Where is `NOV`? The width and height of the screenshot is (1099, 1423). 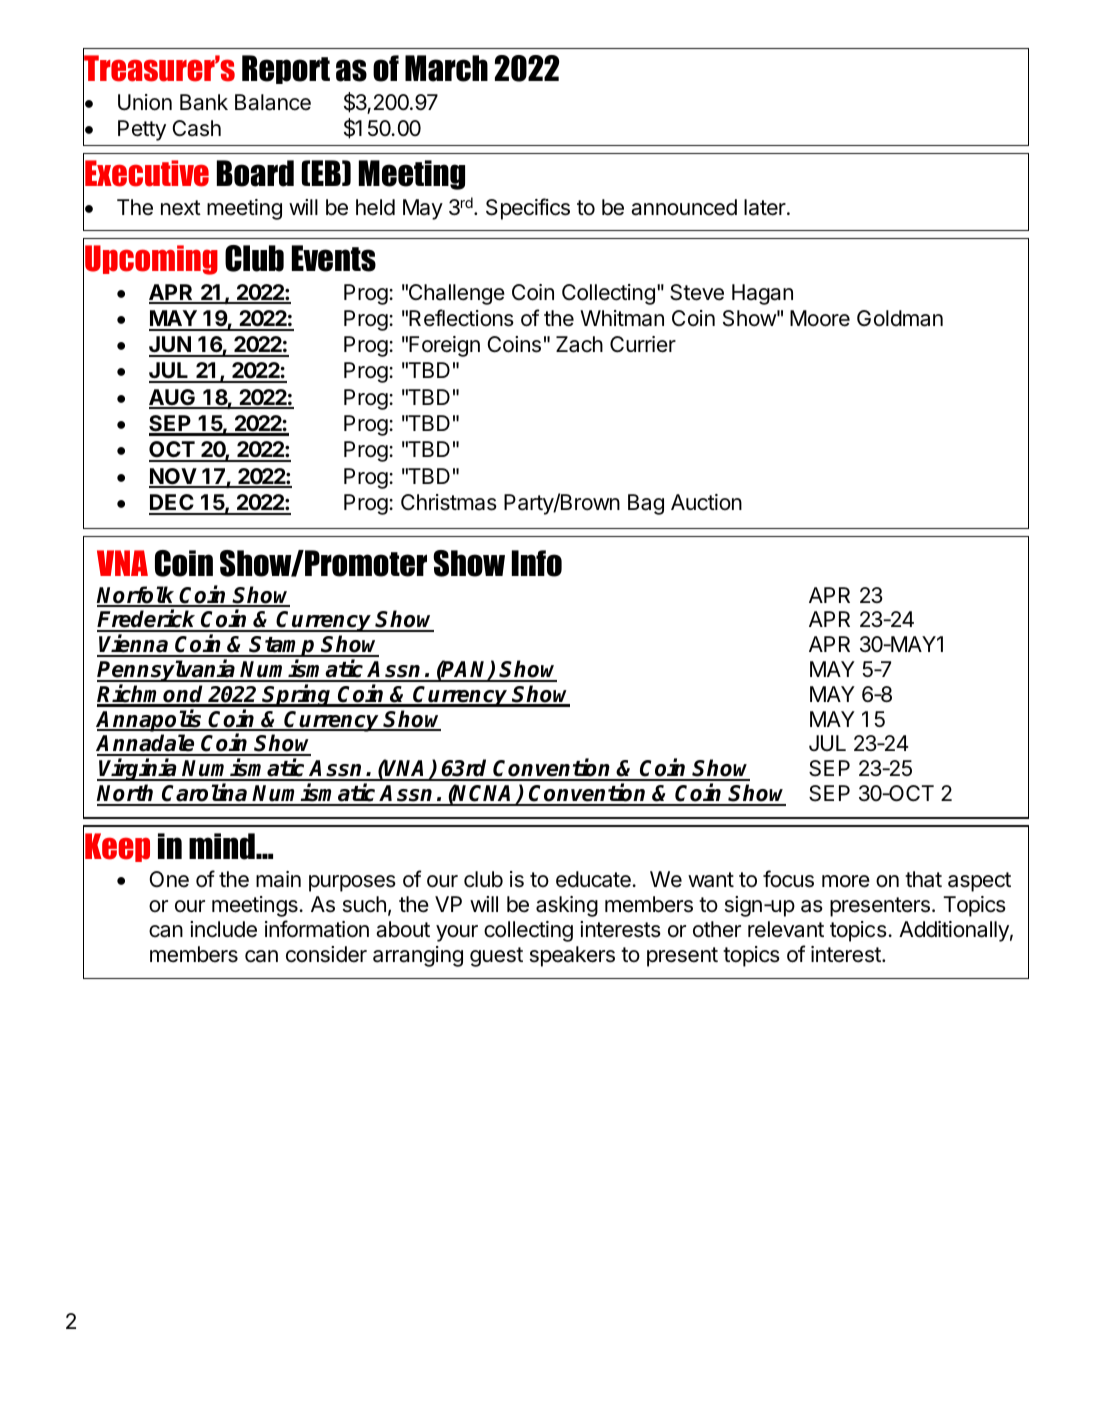
NOV is located at coordinates (173, 477).
